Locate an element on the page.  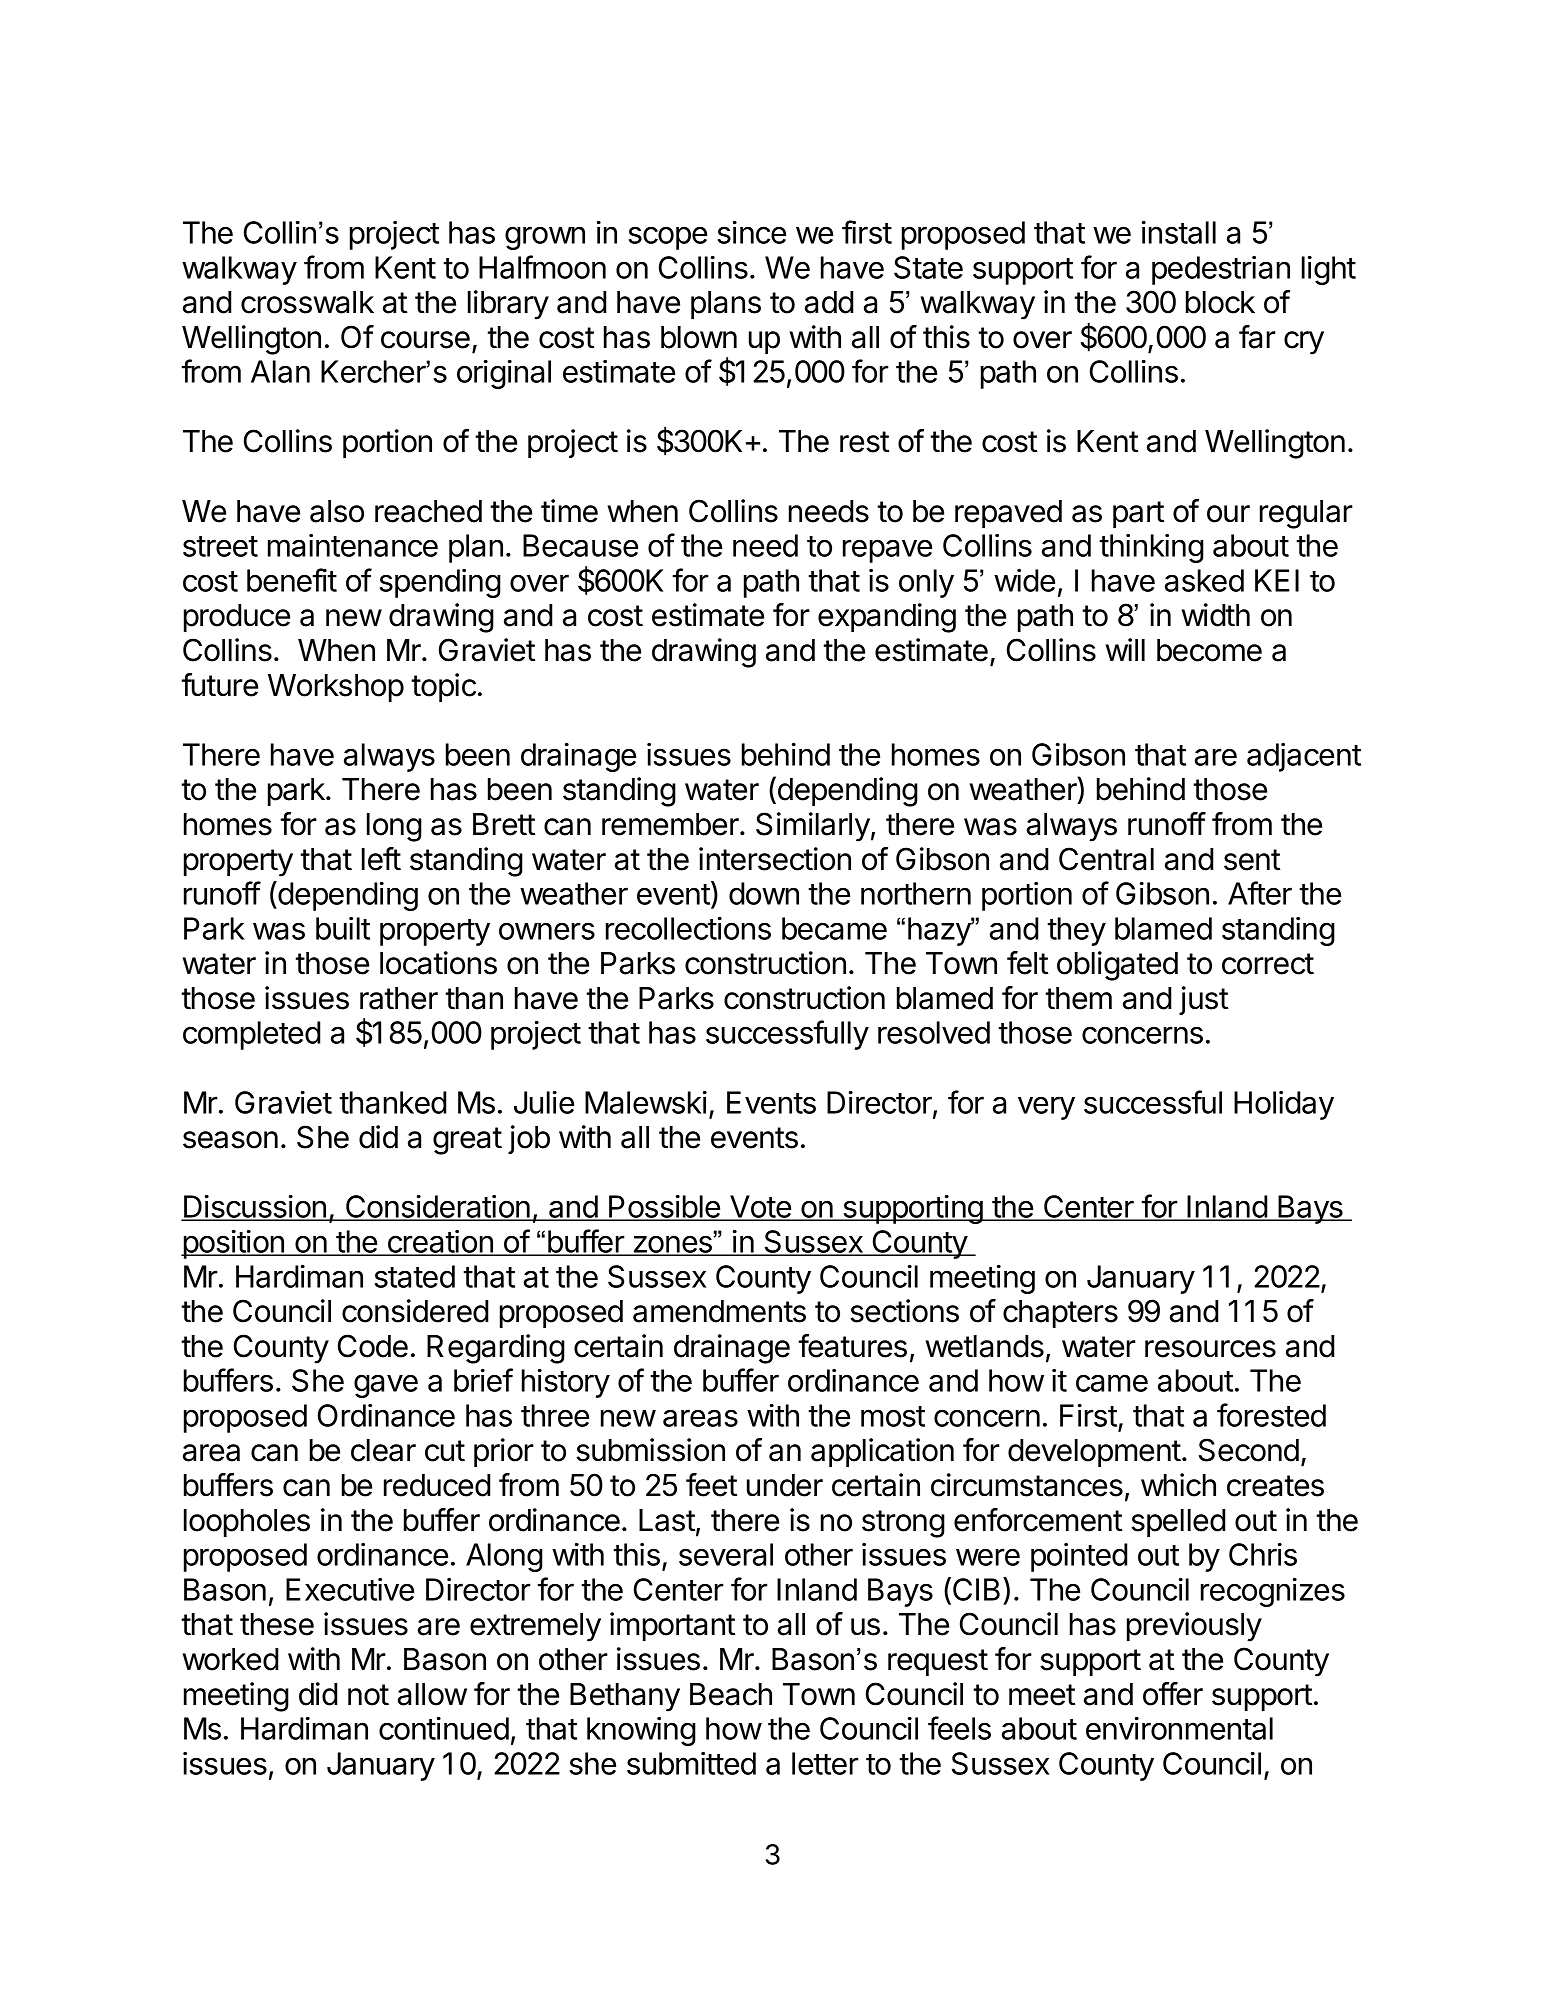
add is located at coordinates (829, 302).
